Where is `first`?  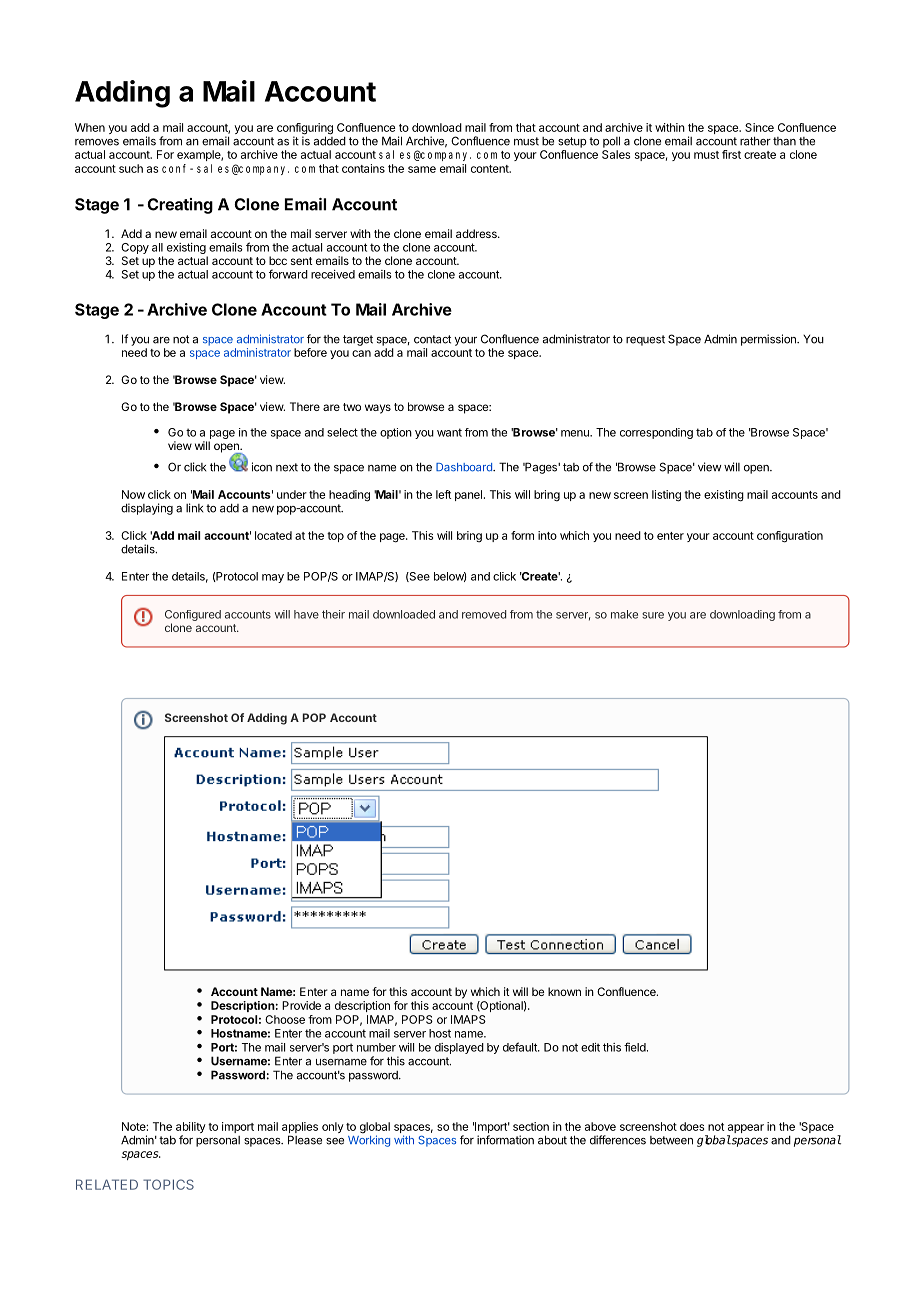 first is located at coordinates (731, 154).
